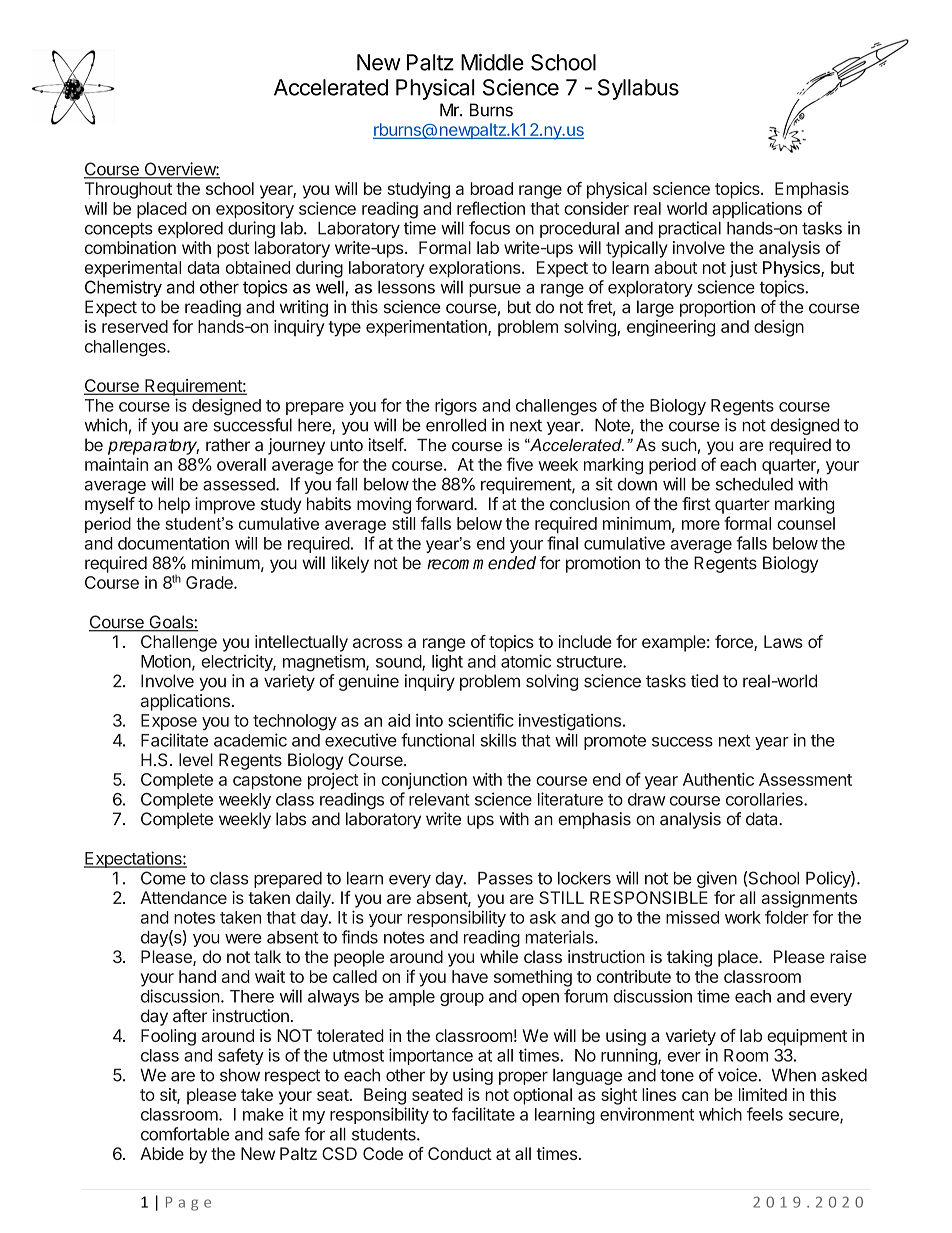  I want to click on Conduct, so click(460, 1153).
